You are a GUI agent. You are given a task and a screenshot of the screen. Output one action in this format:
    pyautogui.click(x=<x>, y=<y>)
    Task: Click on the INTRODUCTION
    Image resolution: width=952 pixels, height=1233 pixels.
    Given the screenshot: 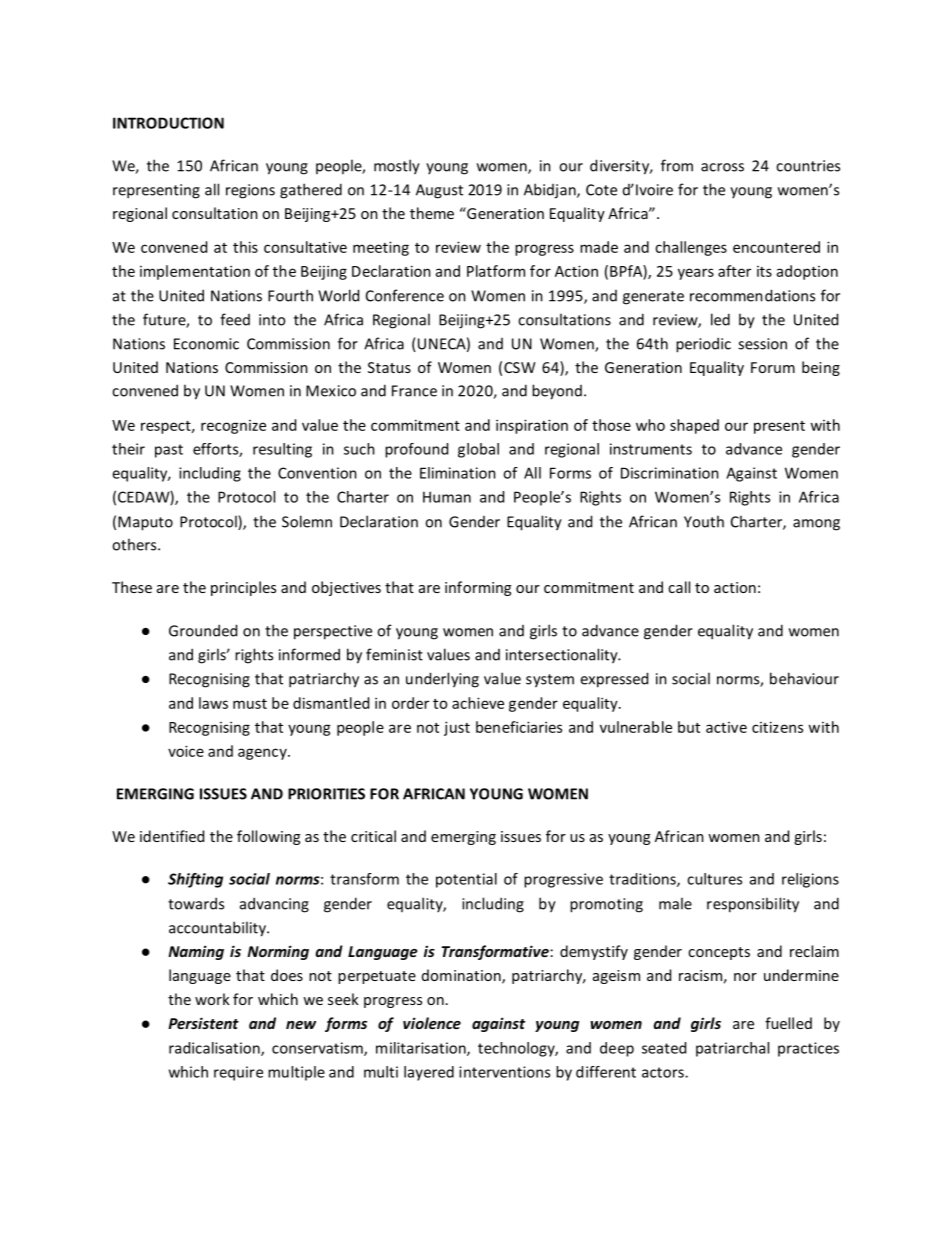 What is the action you would take?
    pyautogui.click(x=168, y=123)
